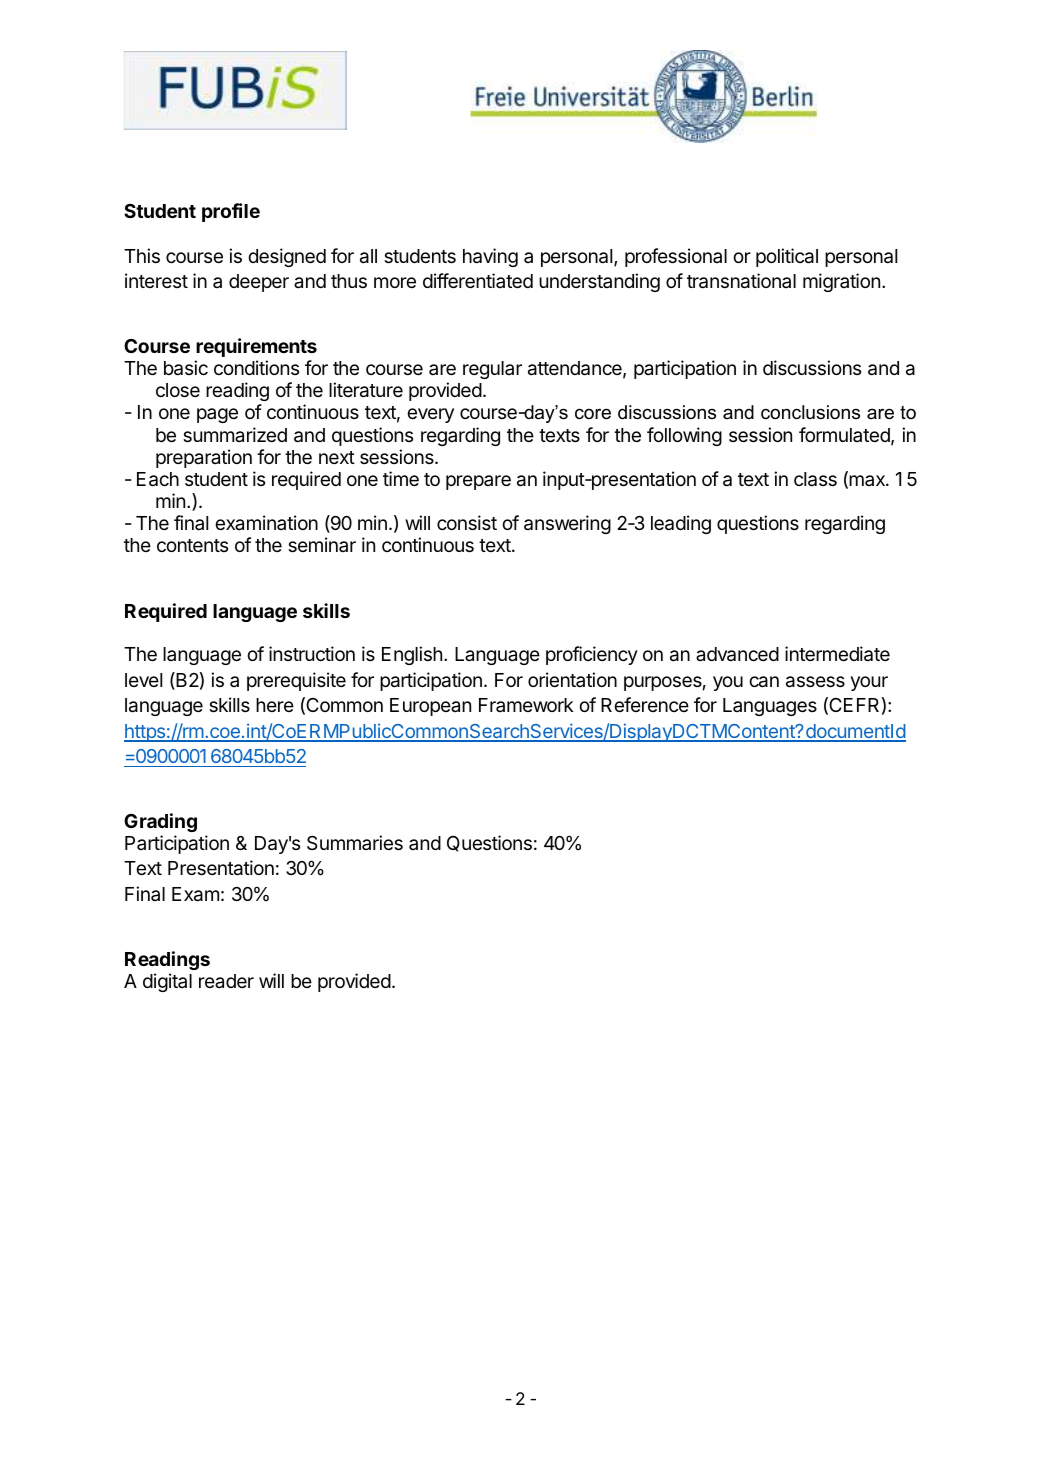 This screenshot has width=1040, height=1471. Describe the element at coordinates (192, 545) in the screenshot. I see `contents` at that location.
